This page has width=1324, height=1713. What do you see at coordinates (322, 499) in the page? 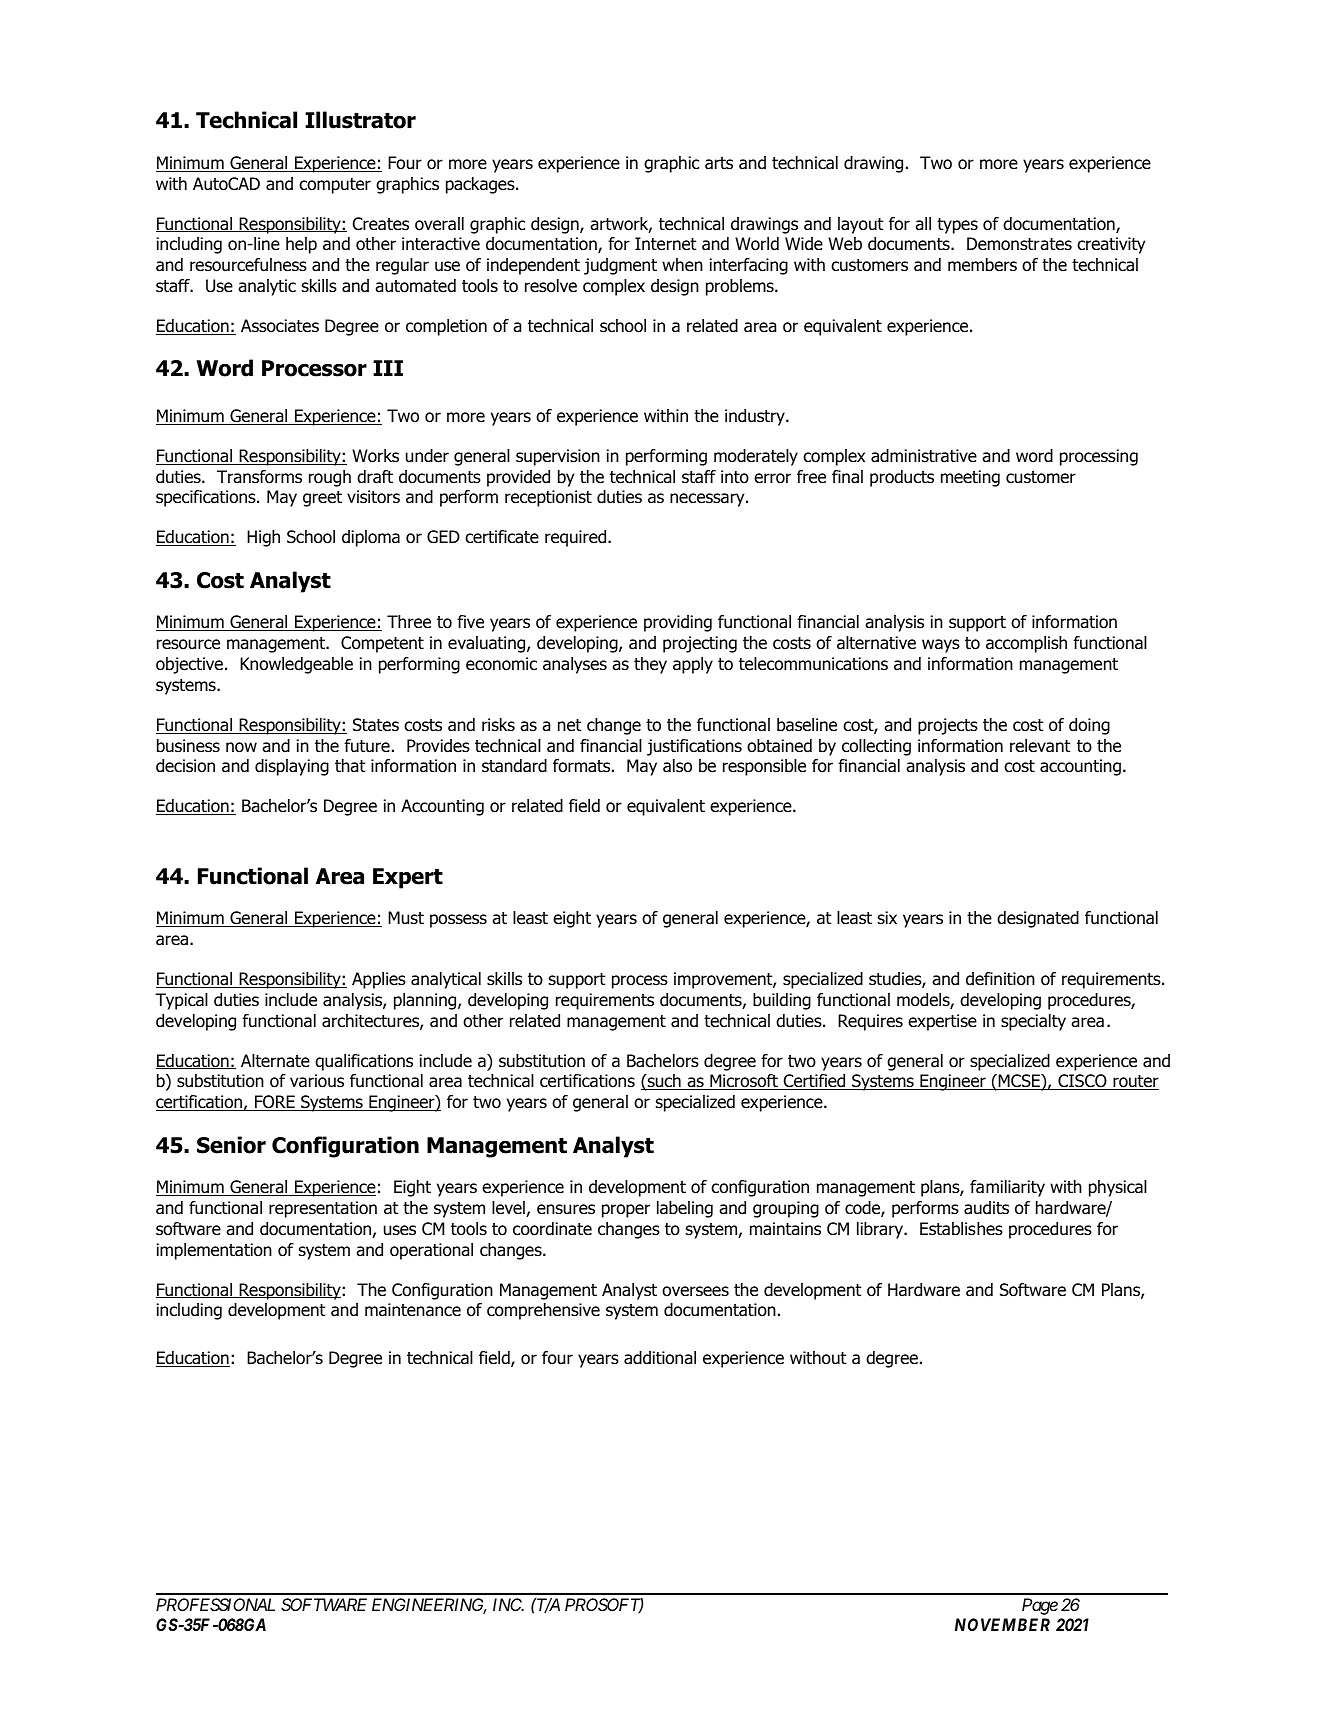
I see `greet` at bounding box center [322, 499].
